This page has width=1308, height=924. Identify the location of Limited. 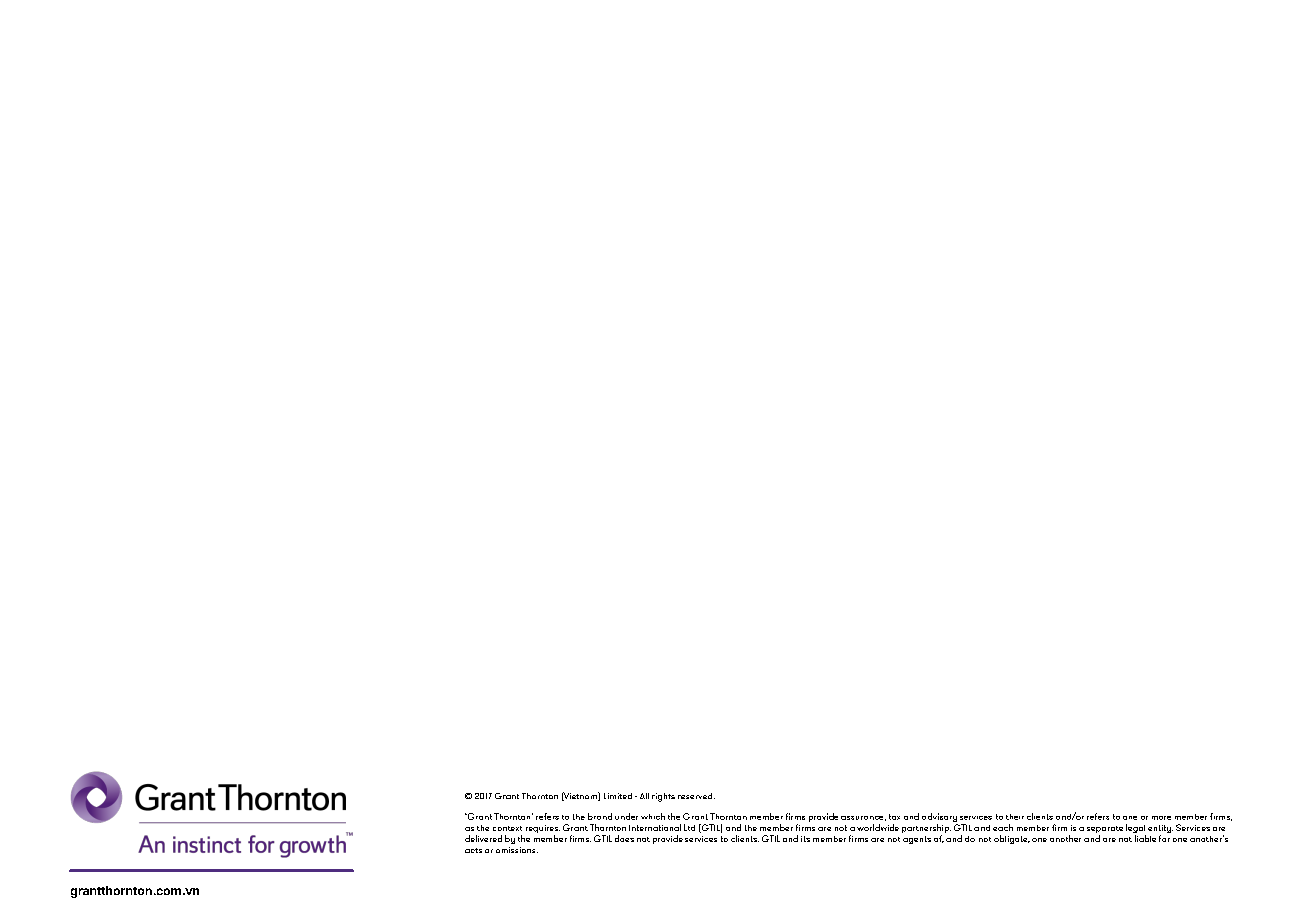
(618, 796).
